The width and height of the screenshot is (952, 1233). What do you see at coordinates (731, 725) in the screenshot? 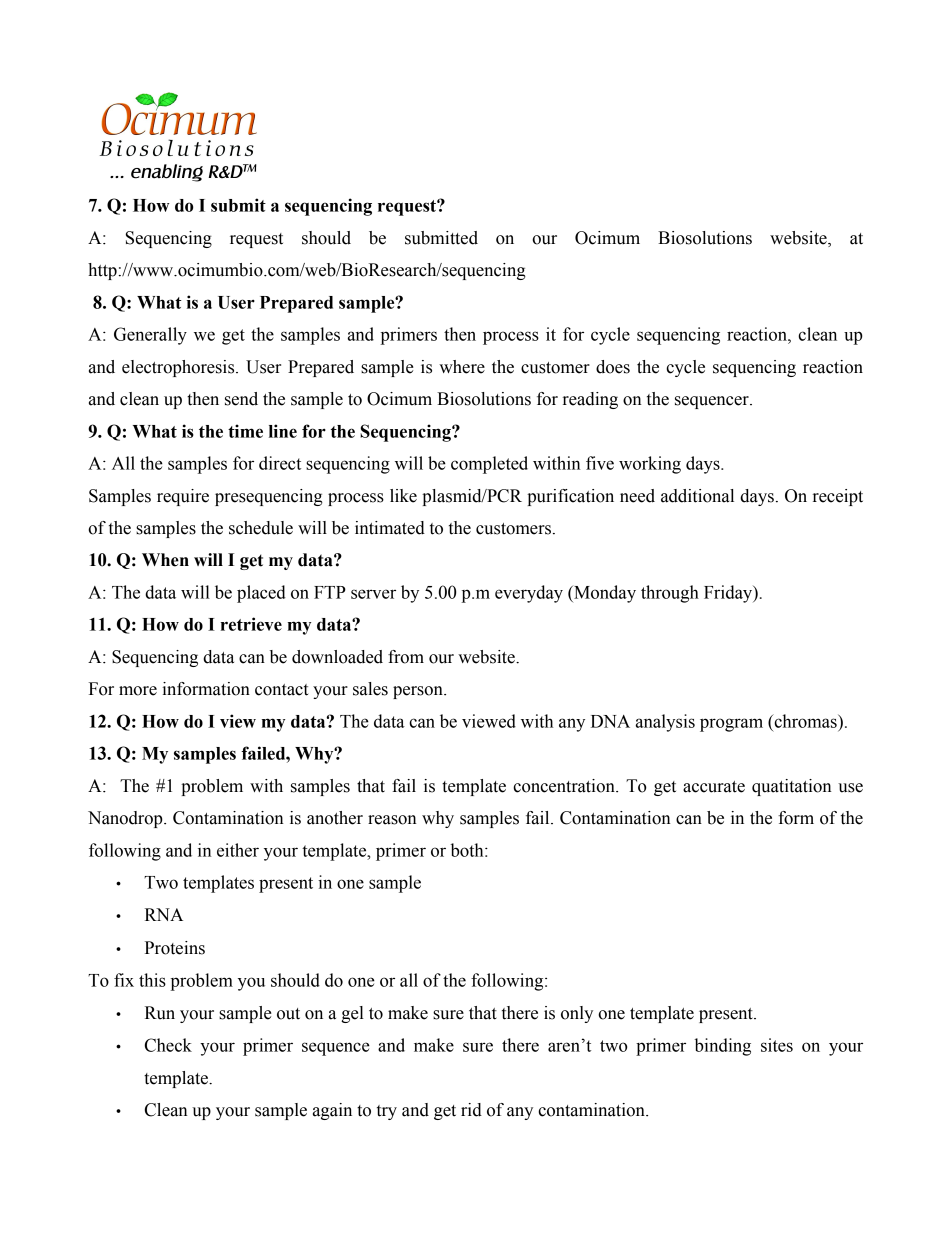
I see `program` at bounding box center [731, 725].
